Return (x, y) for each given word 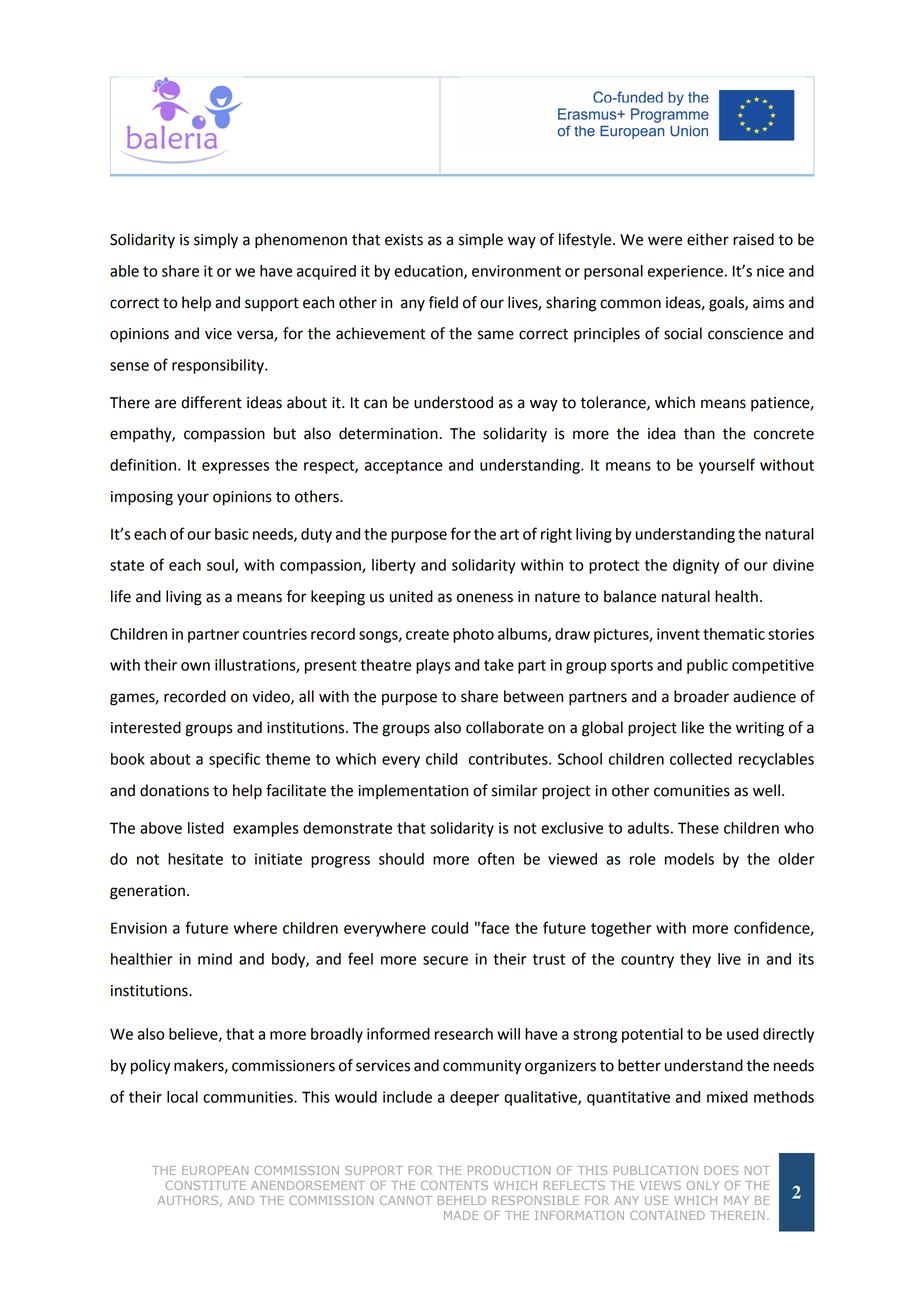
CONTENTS (454, 1185)
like (693, 727)
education (429, 272)
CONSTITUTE (206, 1185)
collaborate (505, 727)
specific (234, 760)
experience (685, 272)
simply (216, 241)
